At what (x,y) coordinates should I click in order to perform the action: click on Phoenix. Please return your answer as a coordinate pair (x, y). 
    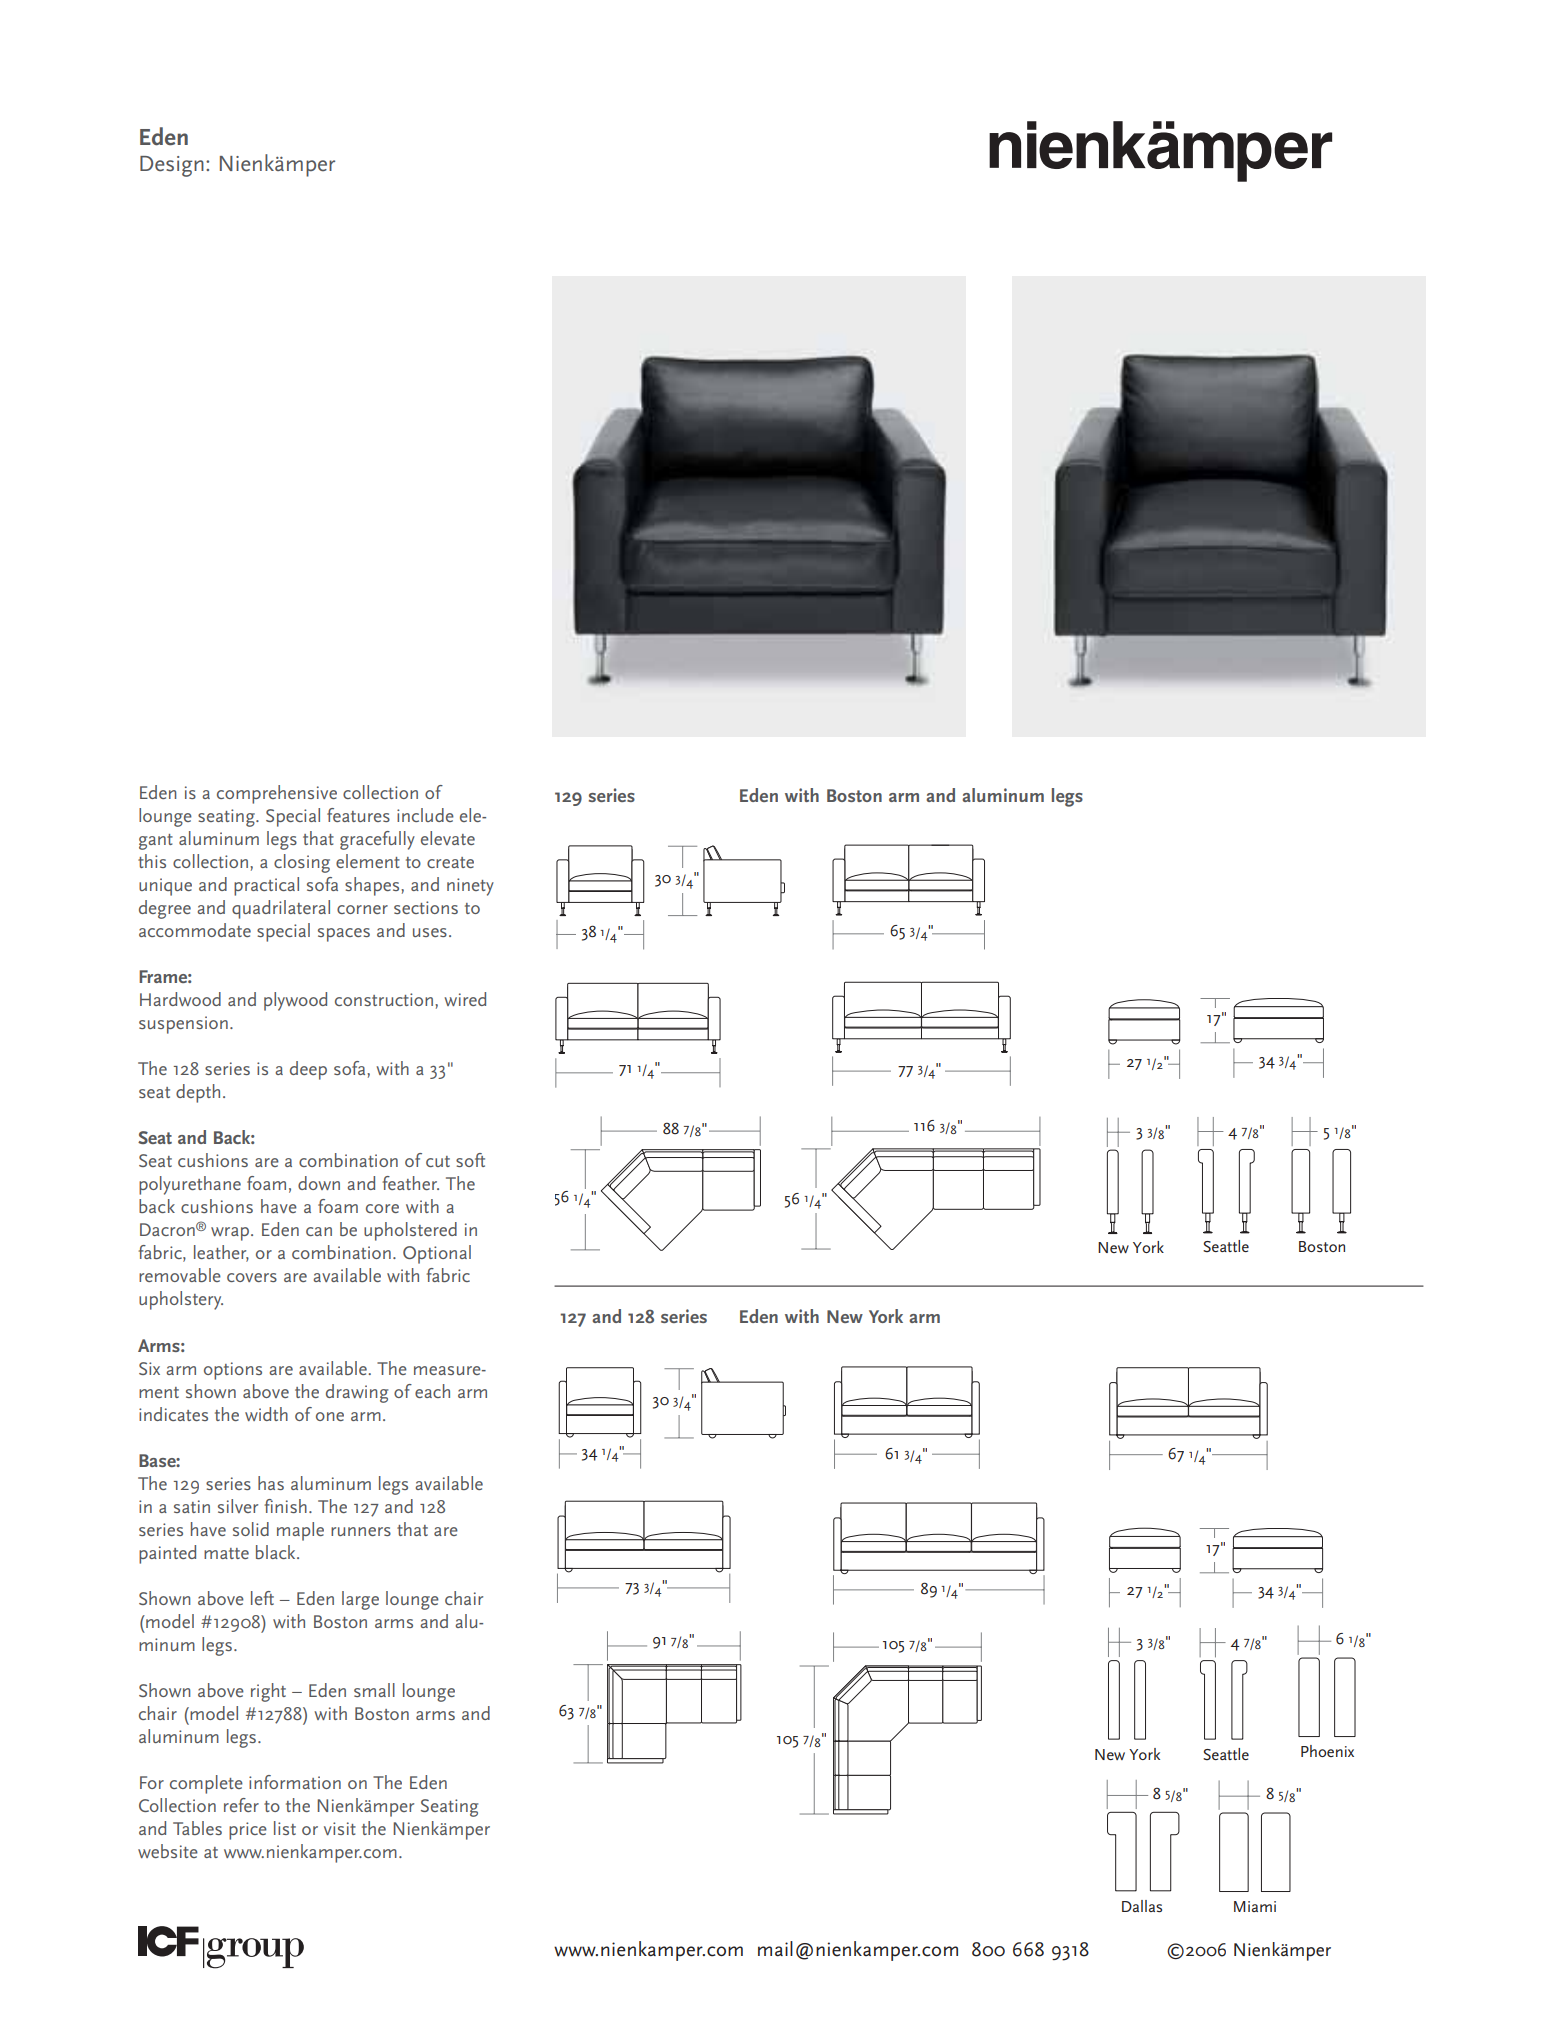
    Looking at the image, I should click on (1327, 1751).
